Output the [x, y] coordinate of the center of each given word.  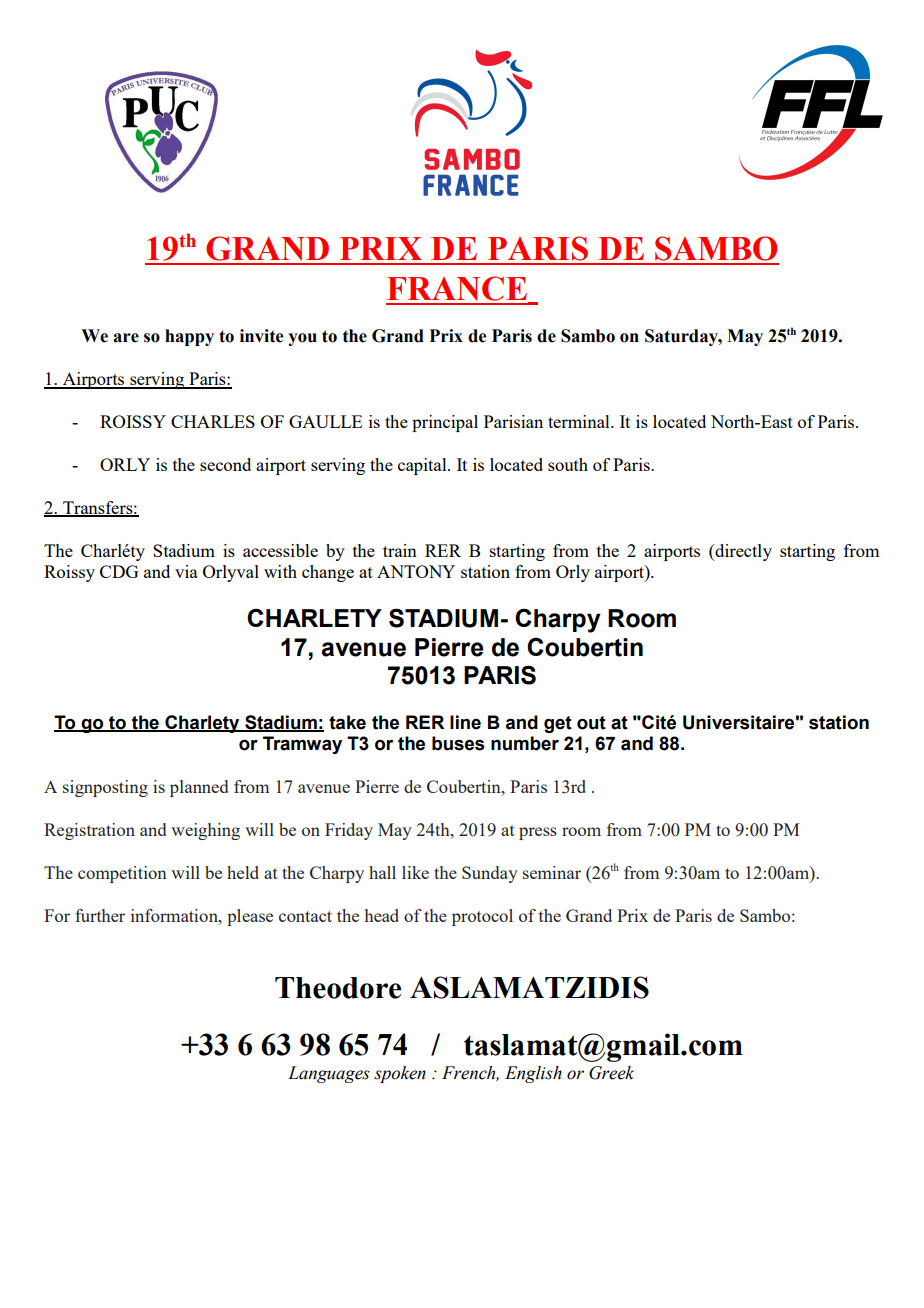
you [302, 339]
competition [122, 874]
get [558, 724]
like [415, 872]
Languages [329, 1074]
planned [199, 788]
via [186, 571]
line [465, 722]
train [400, 550]
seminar [552, 872]
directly [742, 552]
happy [189, 337]
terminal [580, 421]
